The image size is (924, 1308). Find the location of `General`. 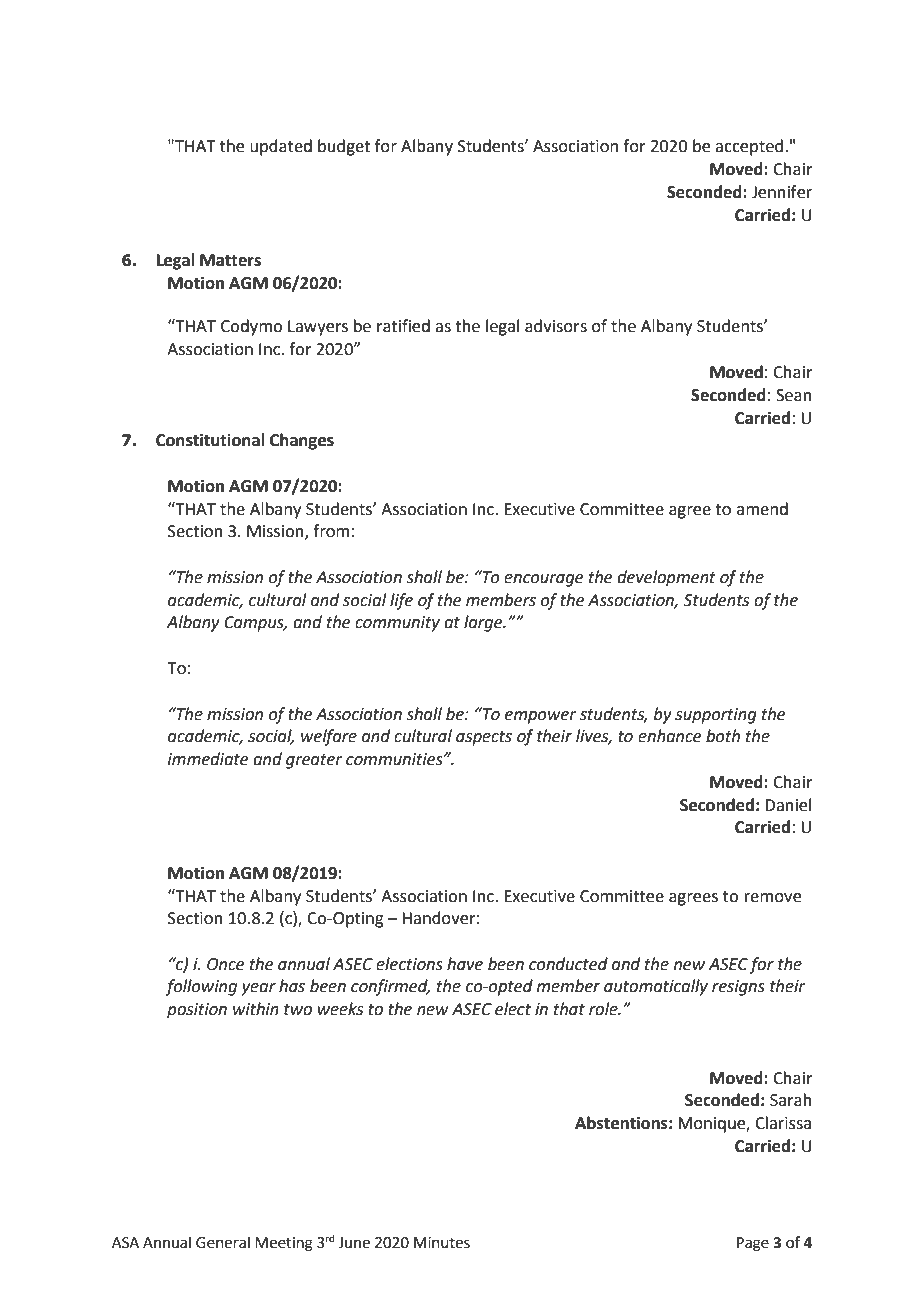

General is located at coordinates (223, 1242).
